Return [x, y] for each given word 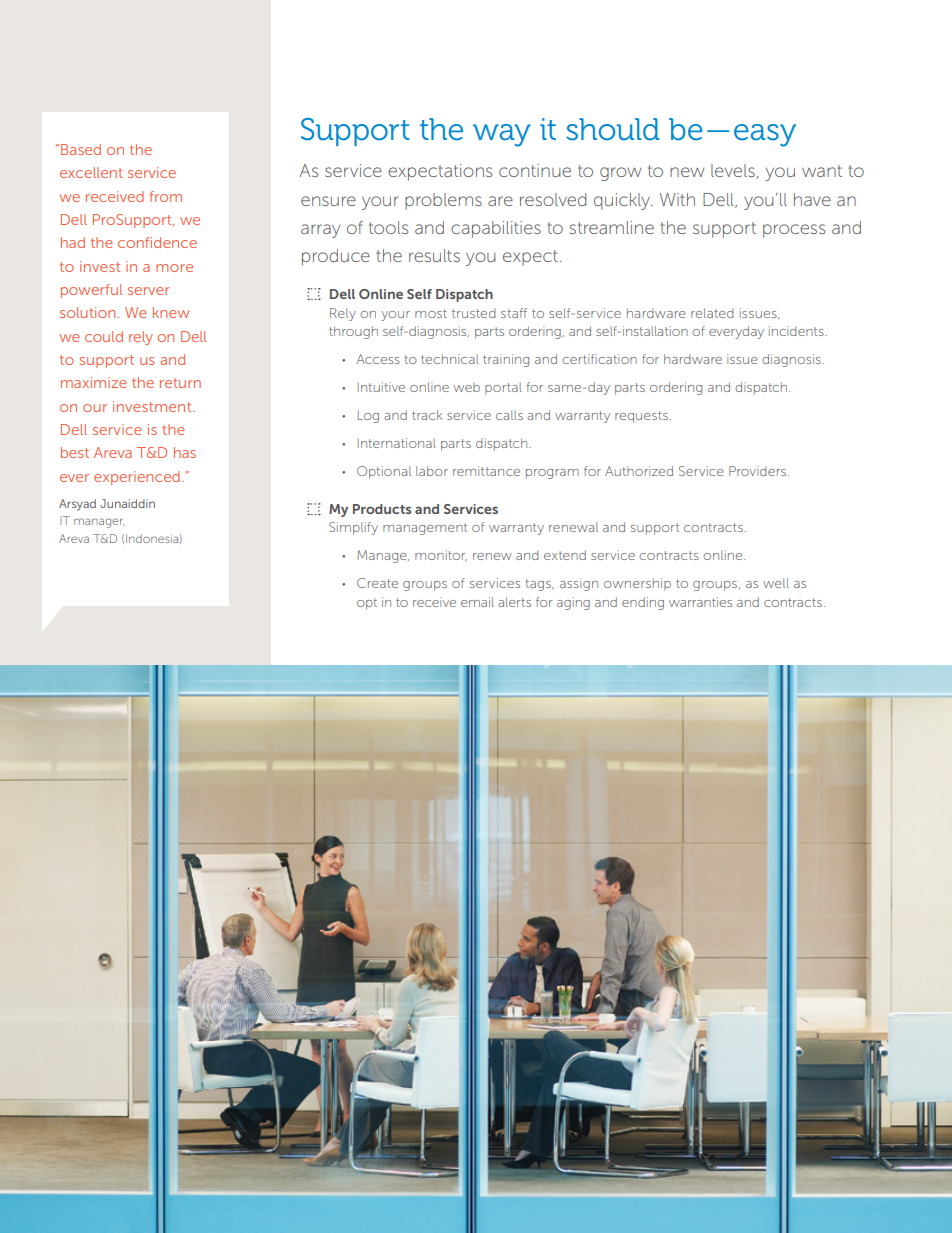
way [502, 135]
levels [734, 171]
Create [377, 583]
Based [81, 149]
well [776, 583]
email [477, 602]
